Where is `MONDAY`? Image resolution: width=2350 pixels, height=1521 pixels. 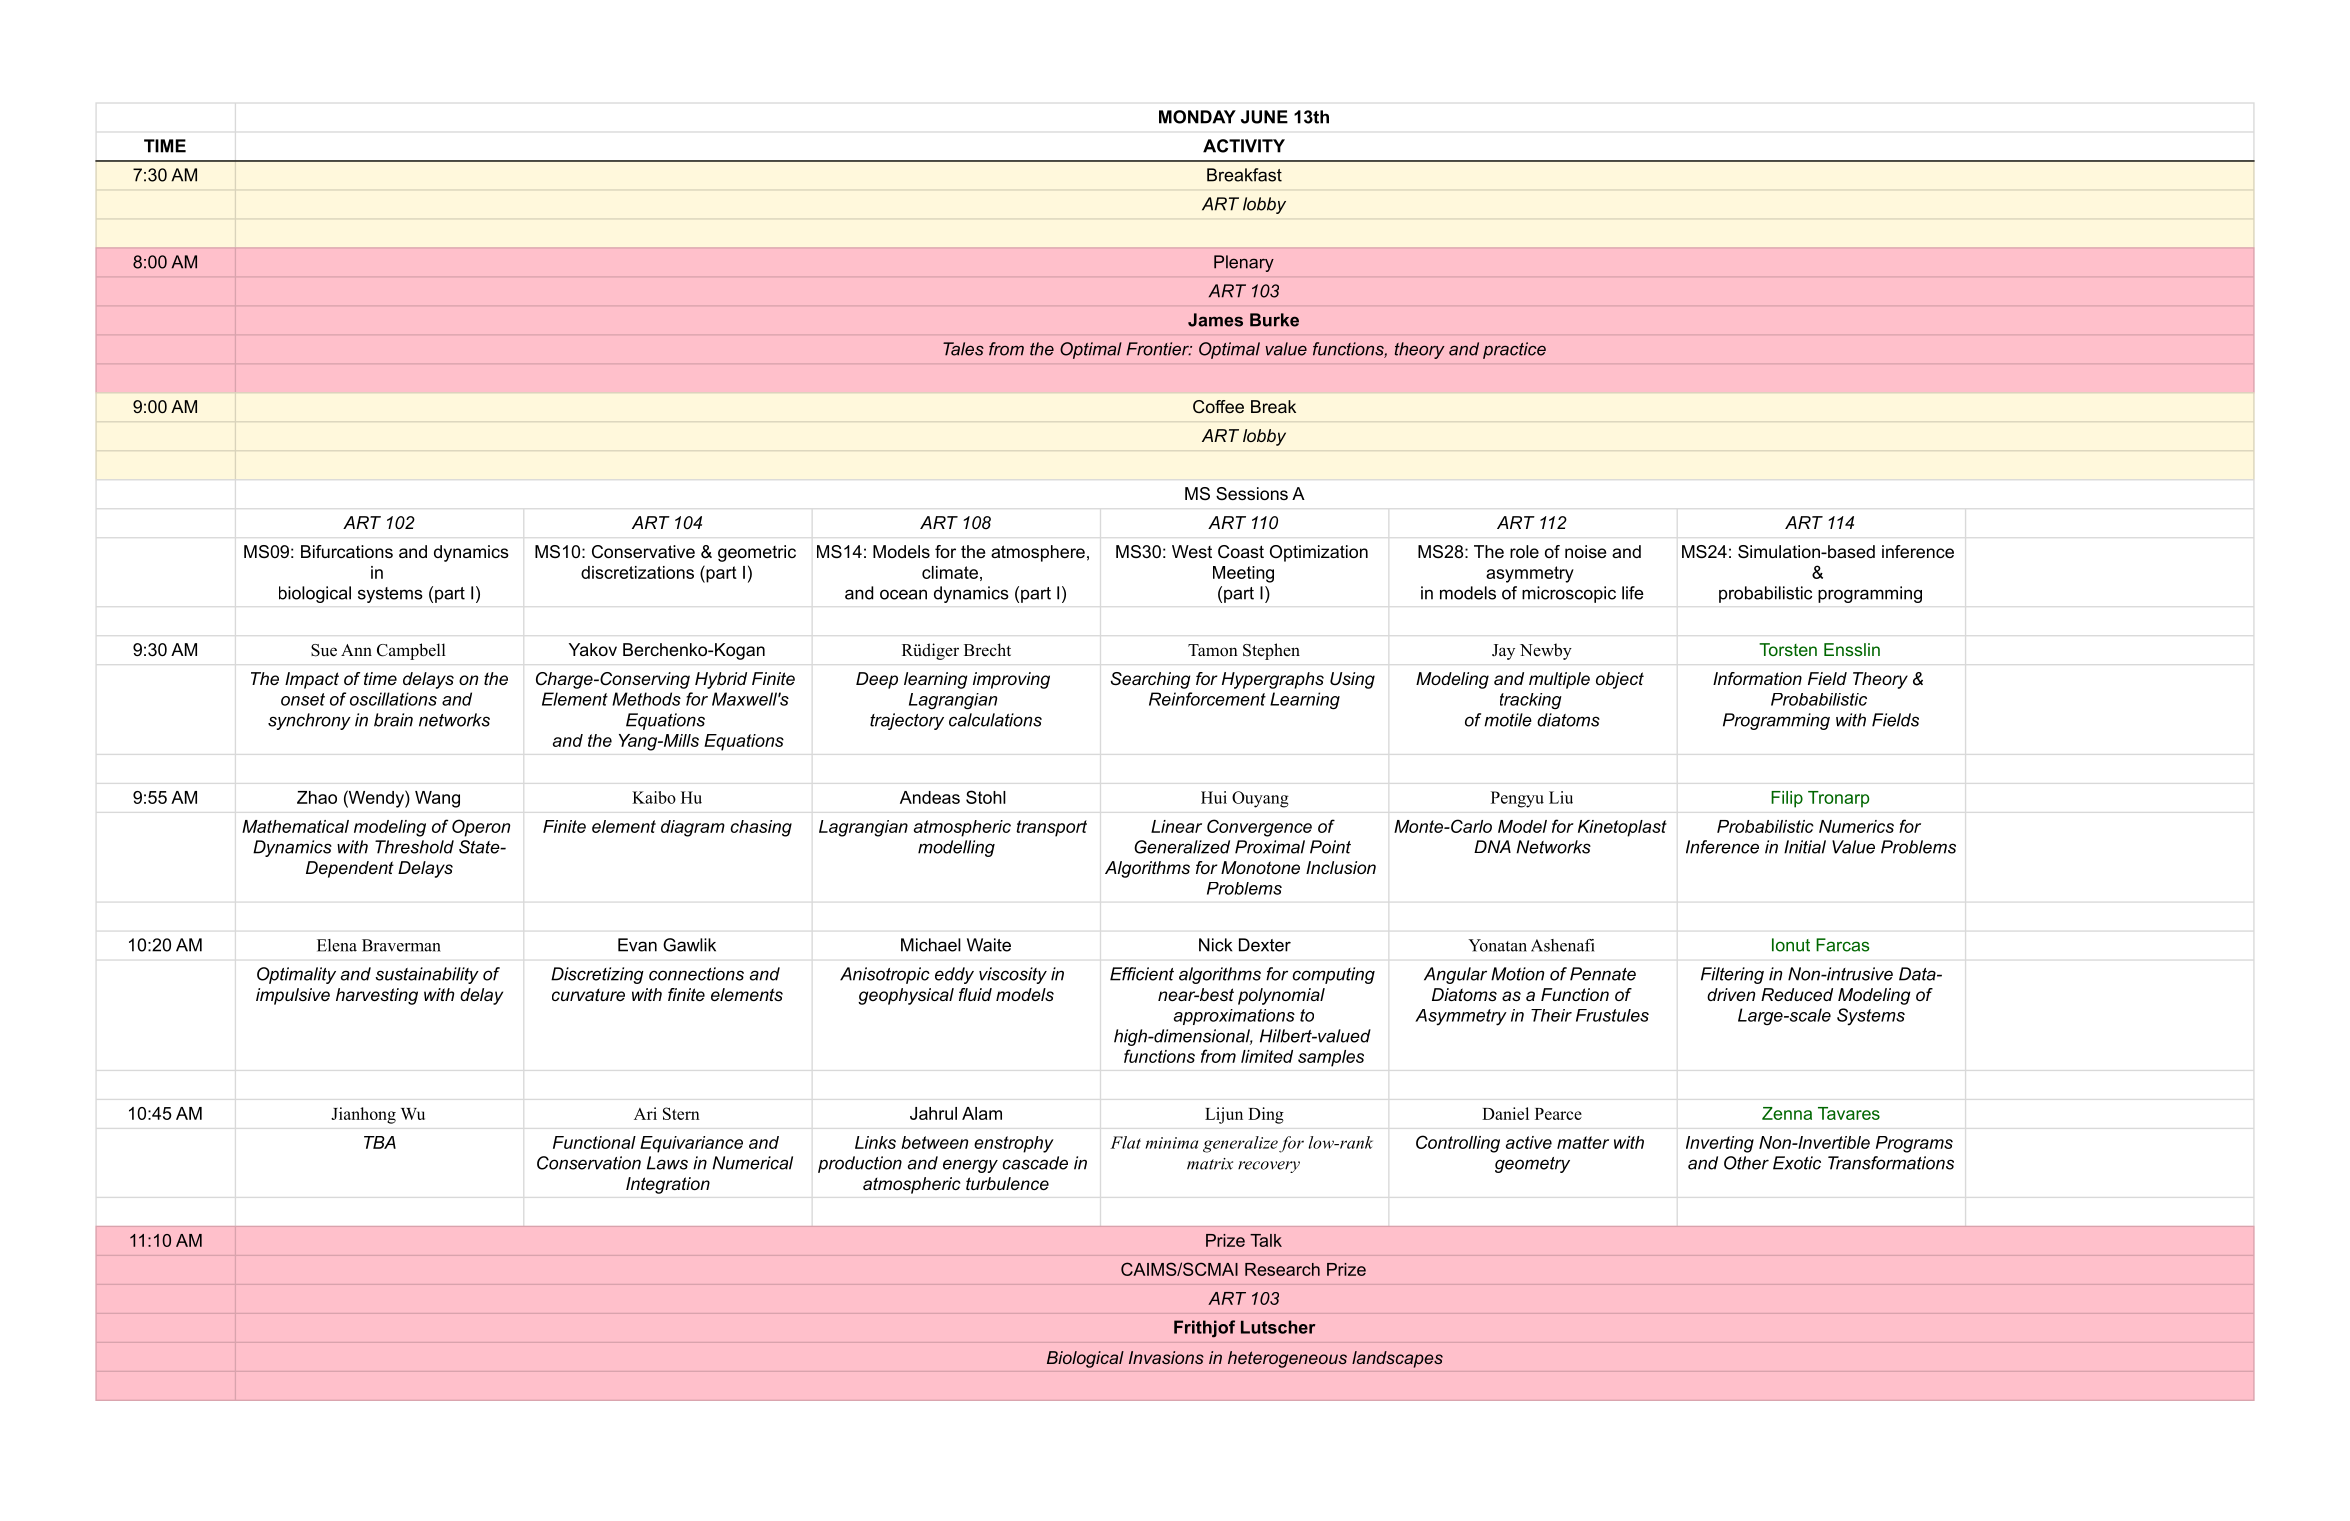
MONDAY is located at coordinates (1197, 117).
